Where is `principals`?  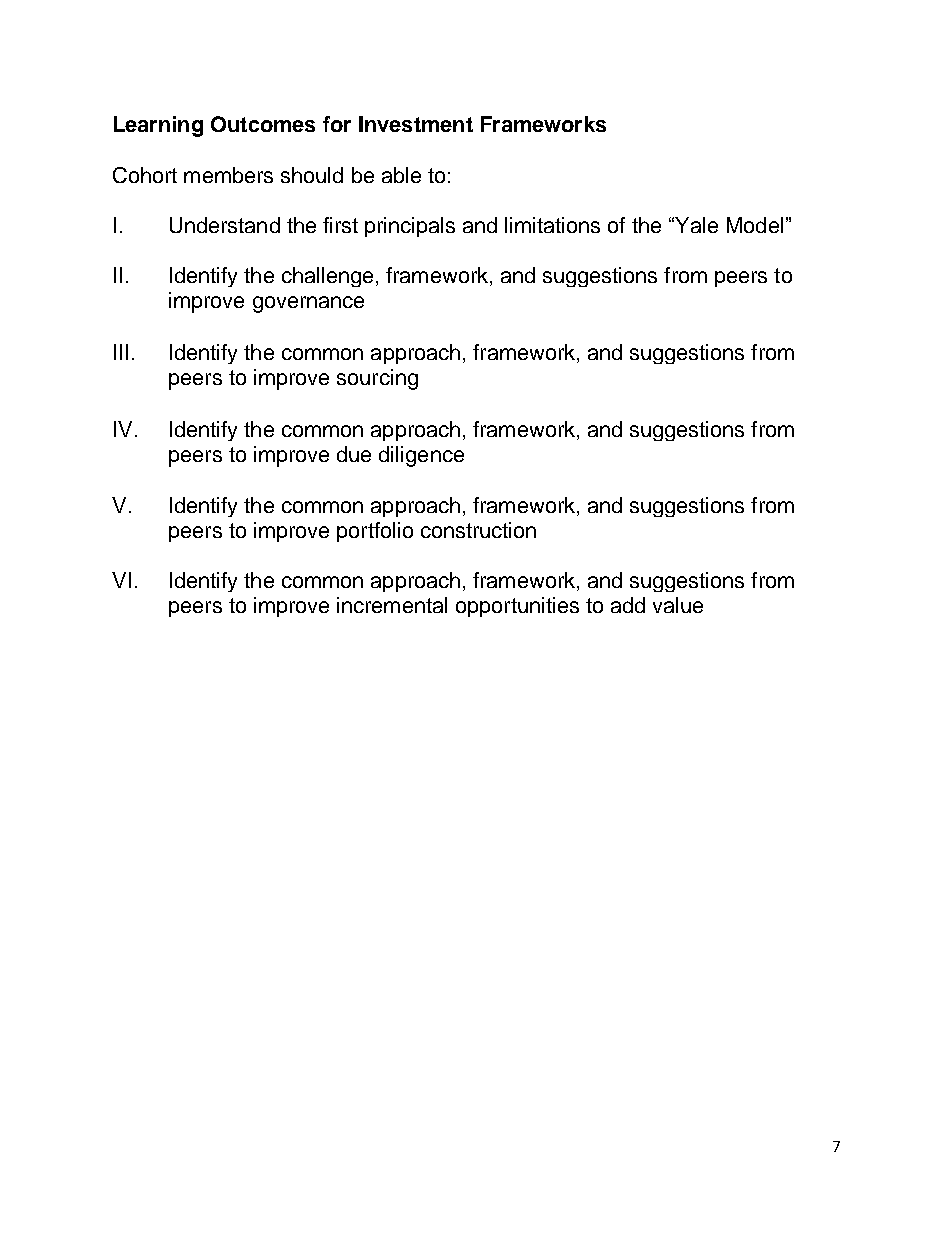
principals is located at coordinates (410, 227).
